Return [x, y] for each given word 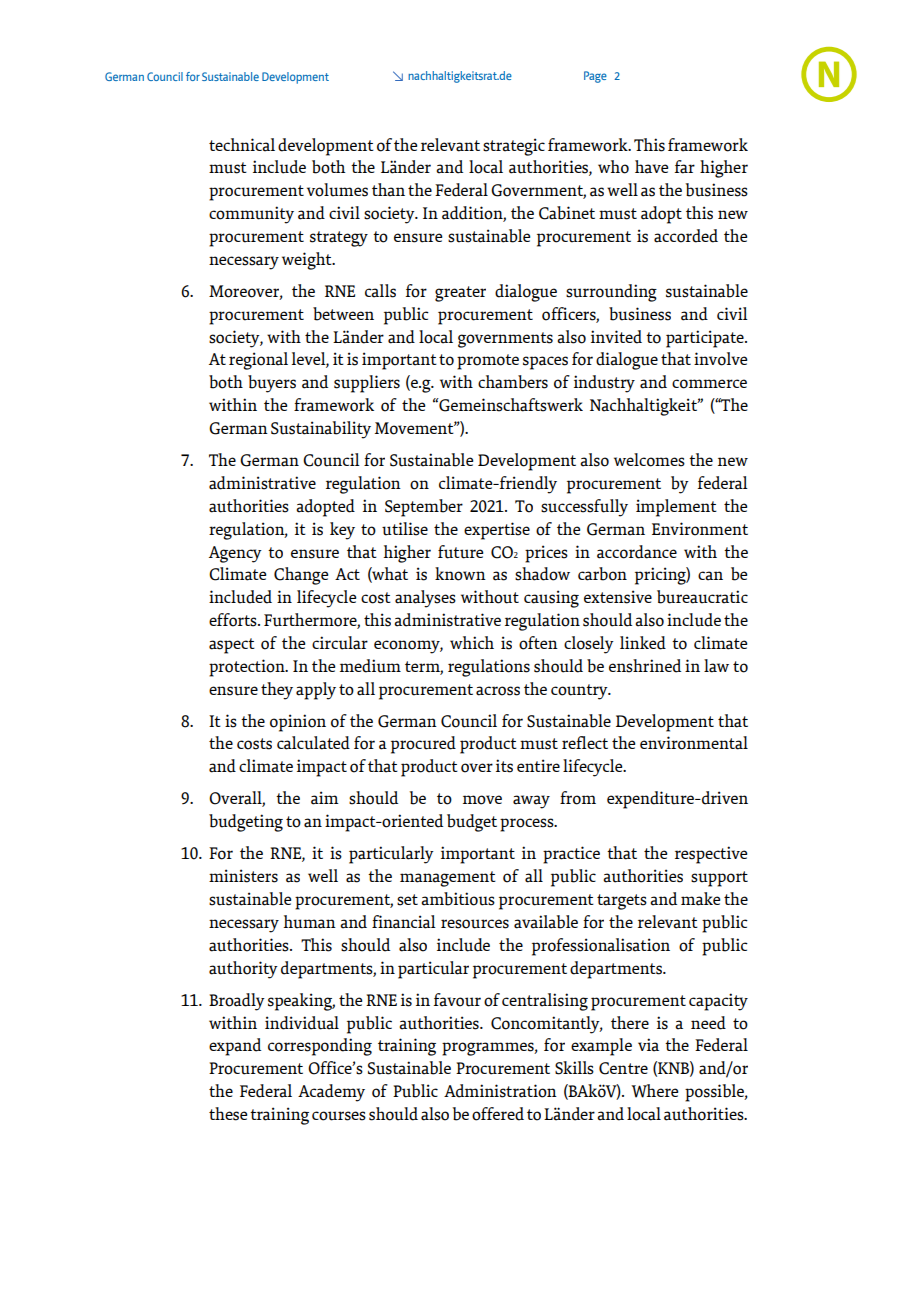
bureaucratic [702, 597]
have [651, 167]
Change [301, 576]
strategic [514, 147]
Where [654, 1091]
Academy [331, 1093]
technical [242, 145]
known [460, 574]
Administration [500, 1091]
